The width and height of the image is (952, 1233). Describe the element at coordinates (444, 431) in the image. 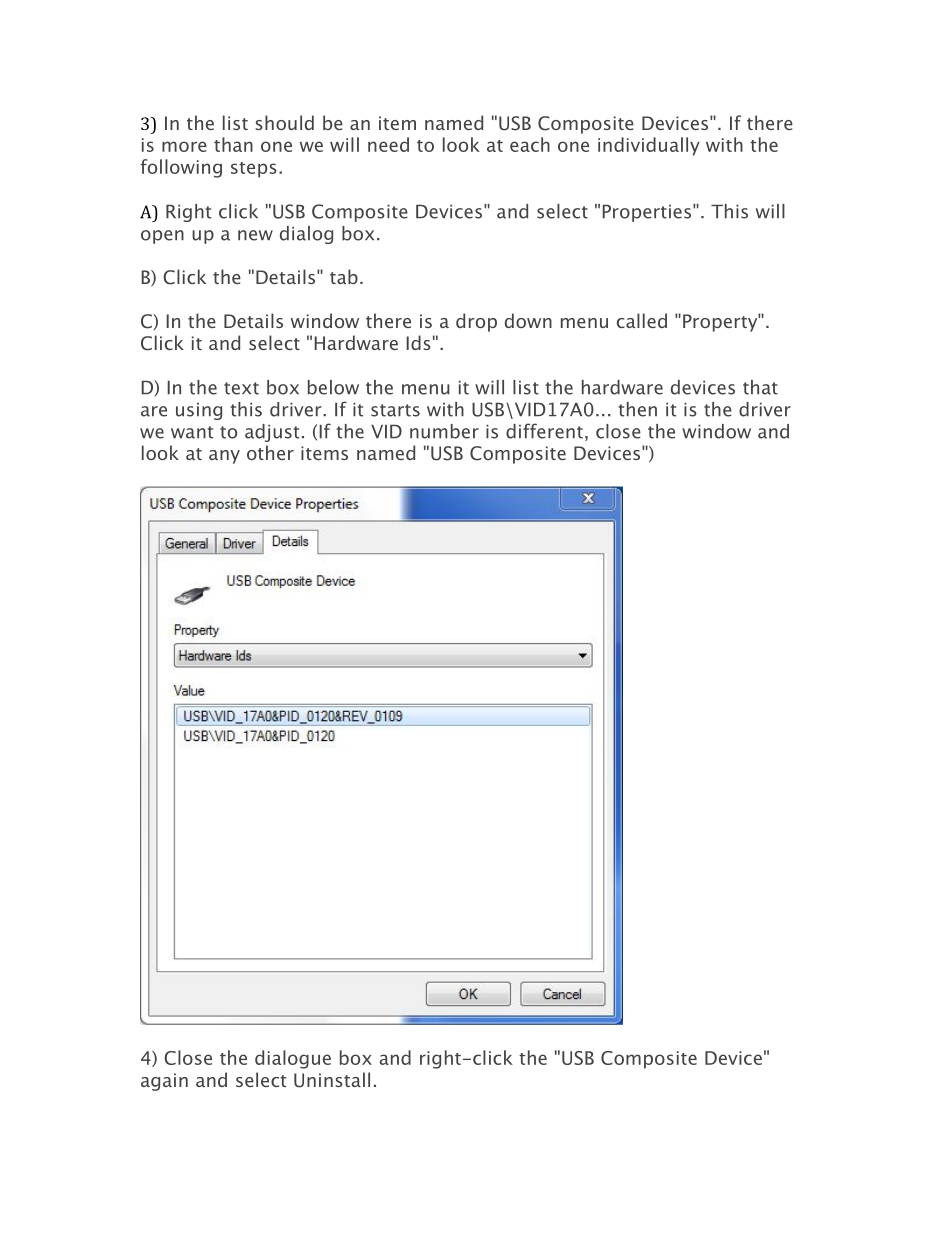

I see `number` at that location.
